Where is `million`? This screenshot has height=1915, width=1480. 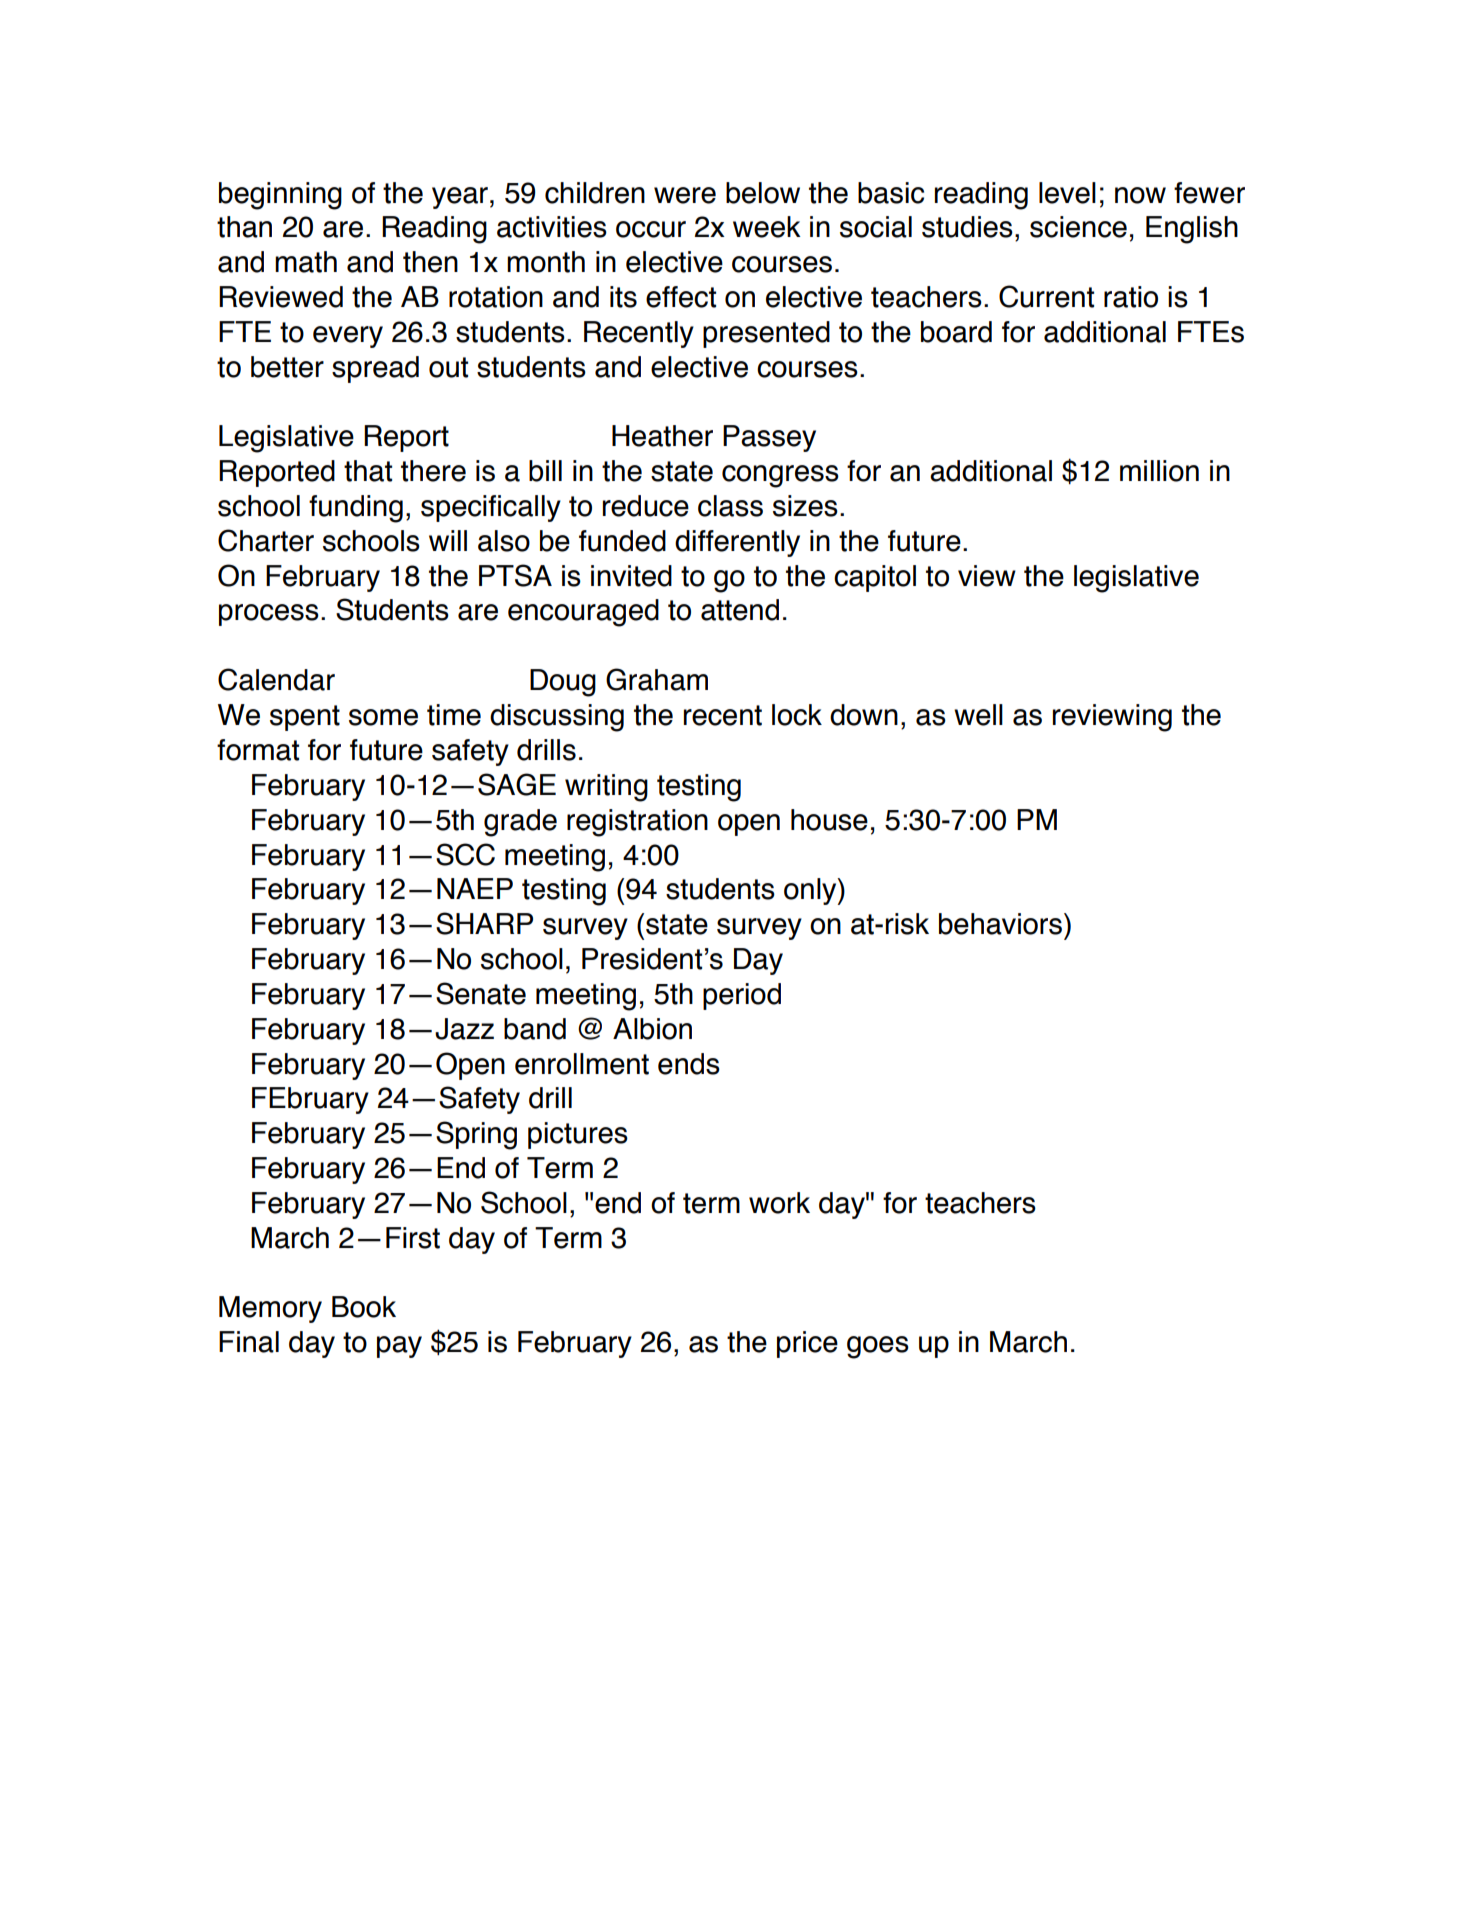 million is located at coordinates (1159, 471).
